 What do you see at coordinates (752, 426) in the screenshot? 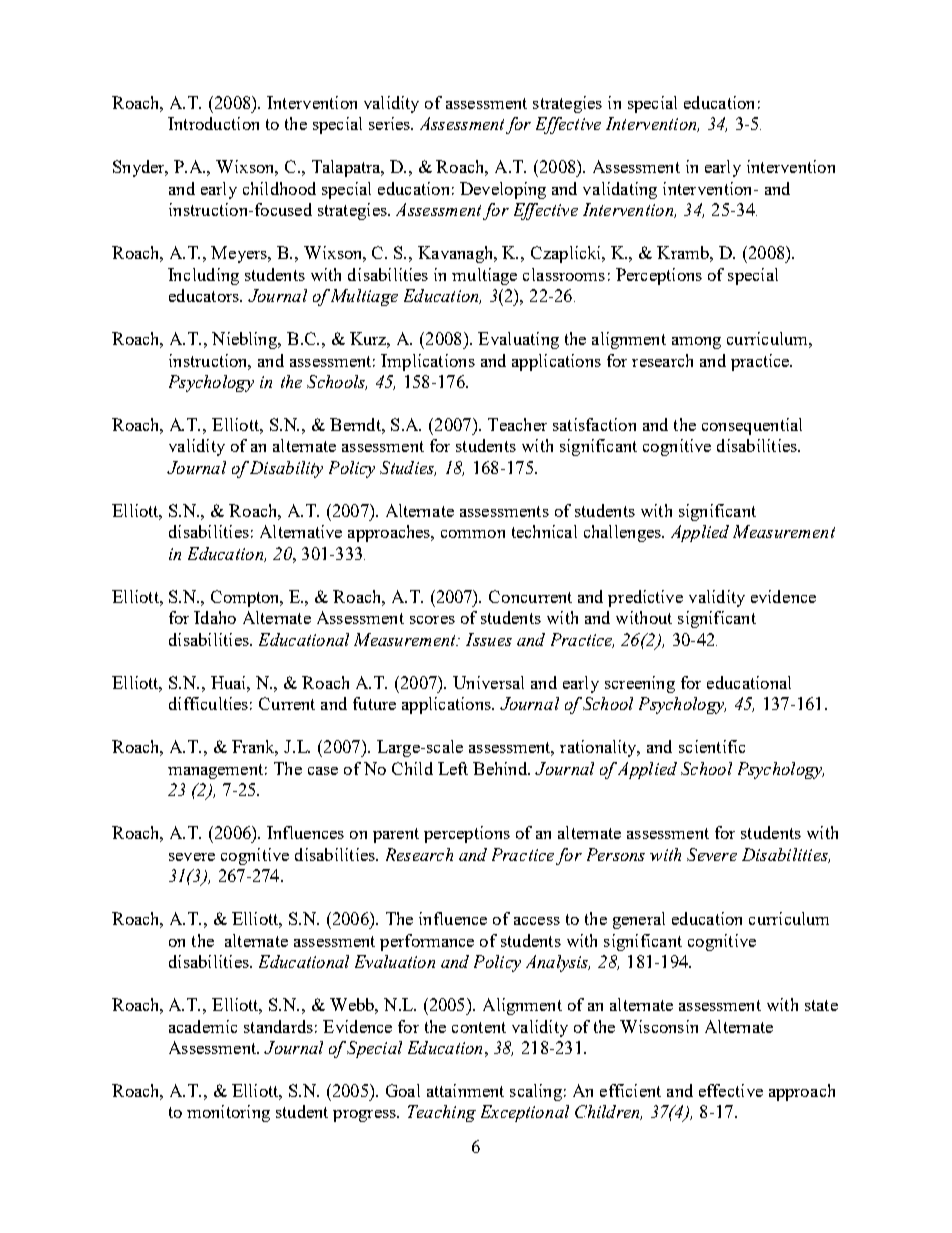
I see `consequential` at bounding box center [752, 426].
